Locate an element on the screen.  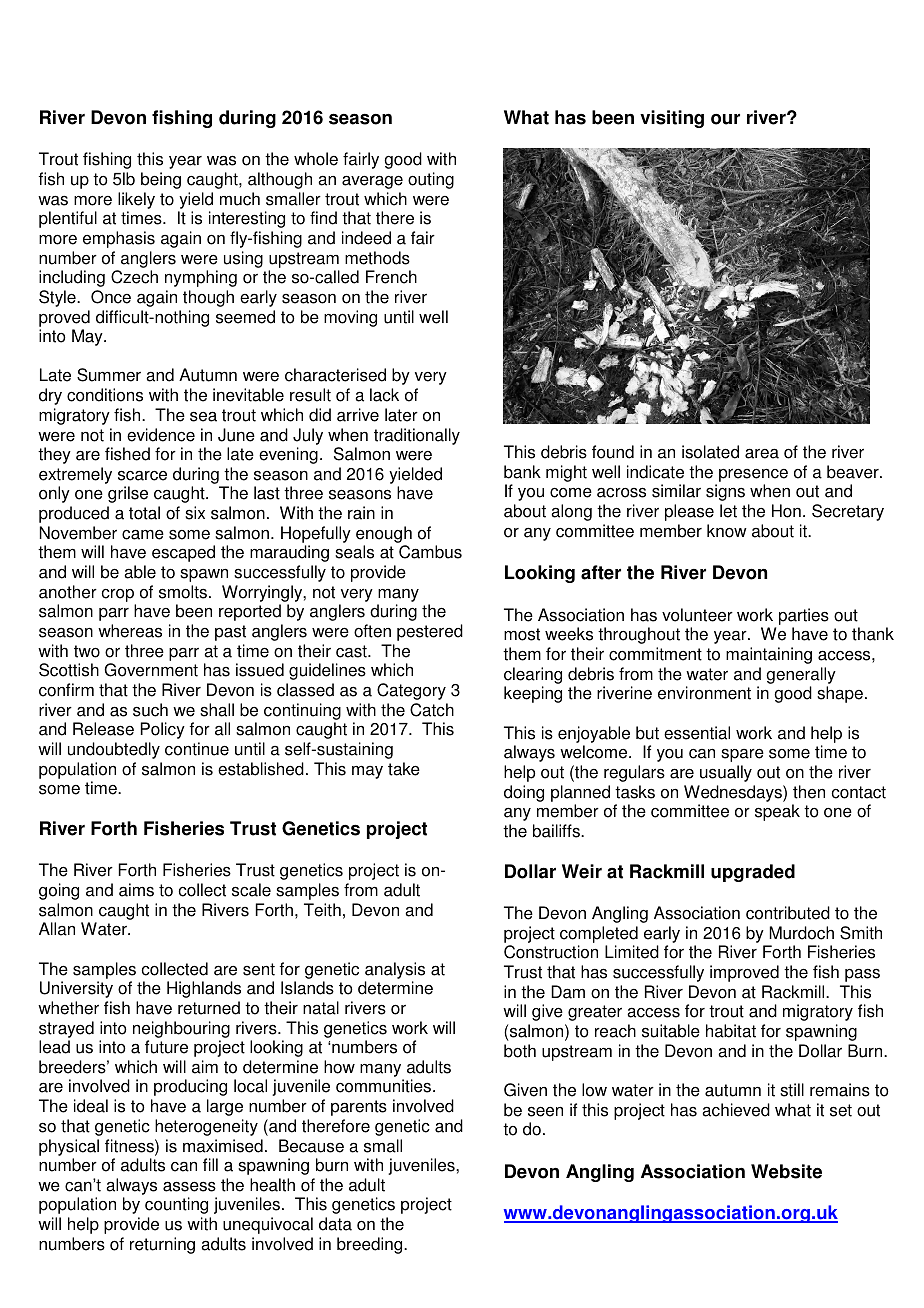
Website is located at coordinates (786, 1171).
